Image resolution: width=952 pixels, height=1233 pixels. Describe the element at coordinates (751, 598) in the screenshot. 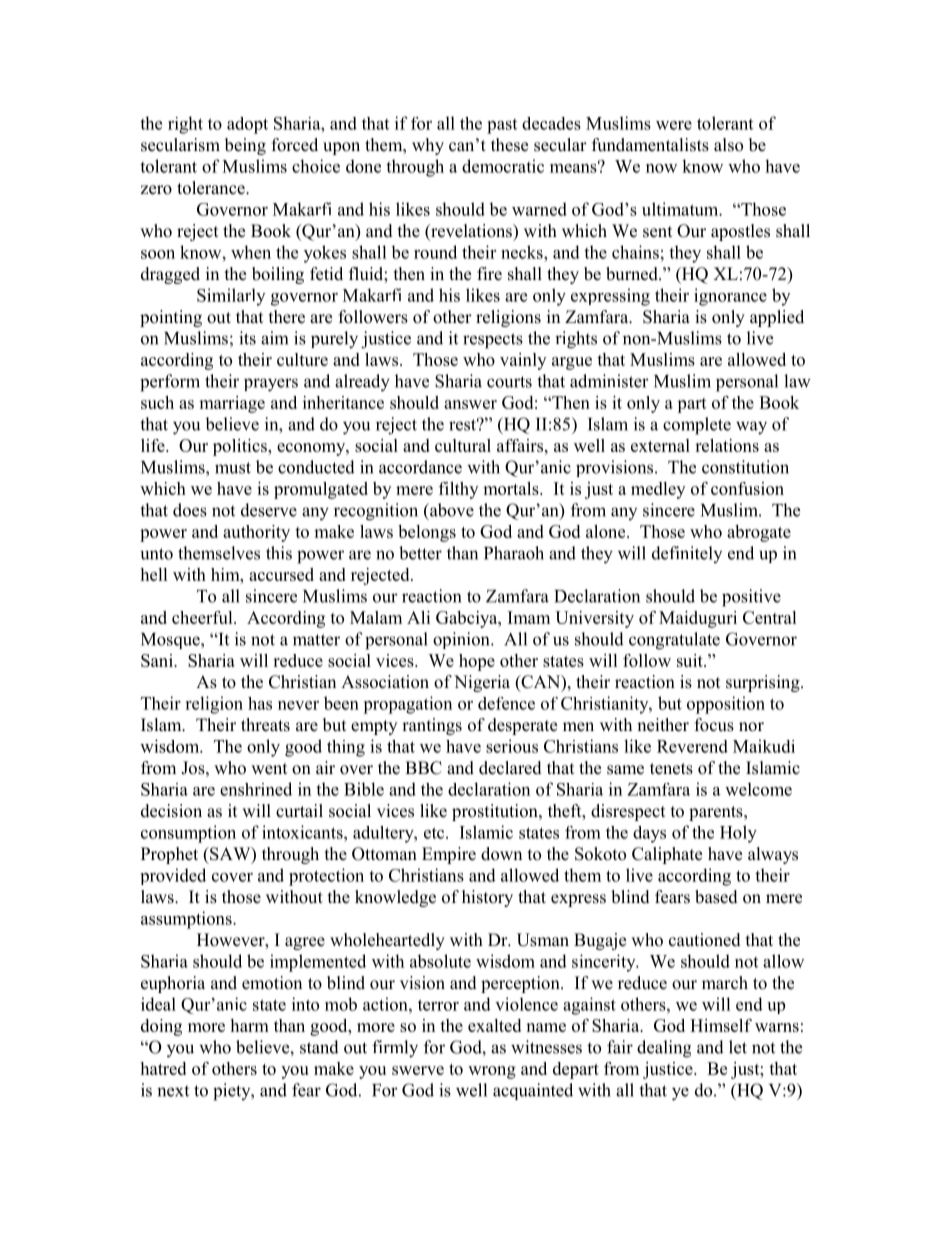

I see `positive` at that location.
